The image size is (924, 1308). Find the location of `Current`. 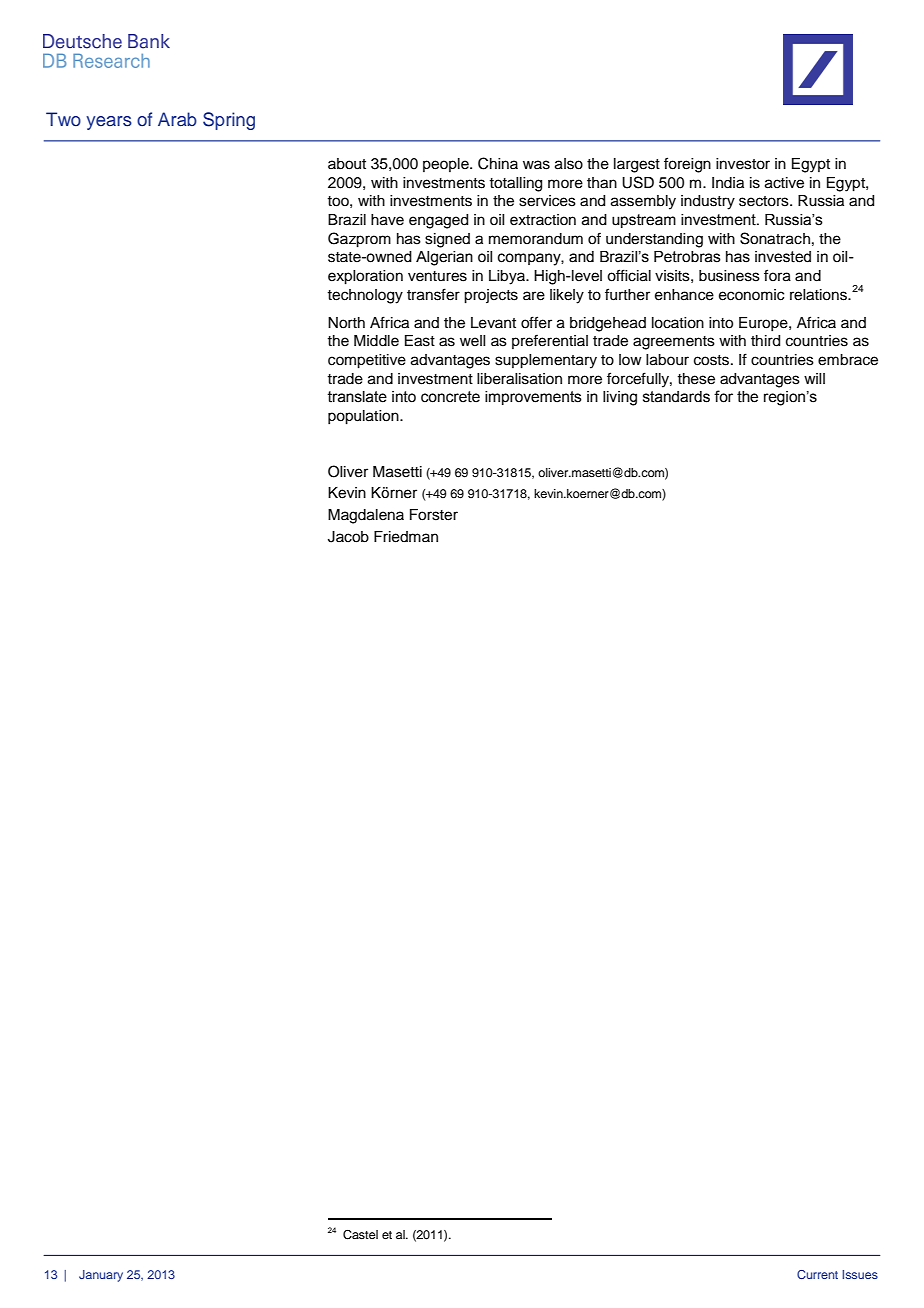

Current is located at coordinates (817, 1274).
